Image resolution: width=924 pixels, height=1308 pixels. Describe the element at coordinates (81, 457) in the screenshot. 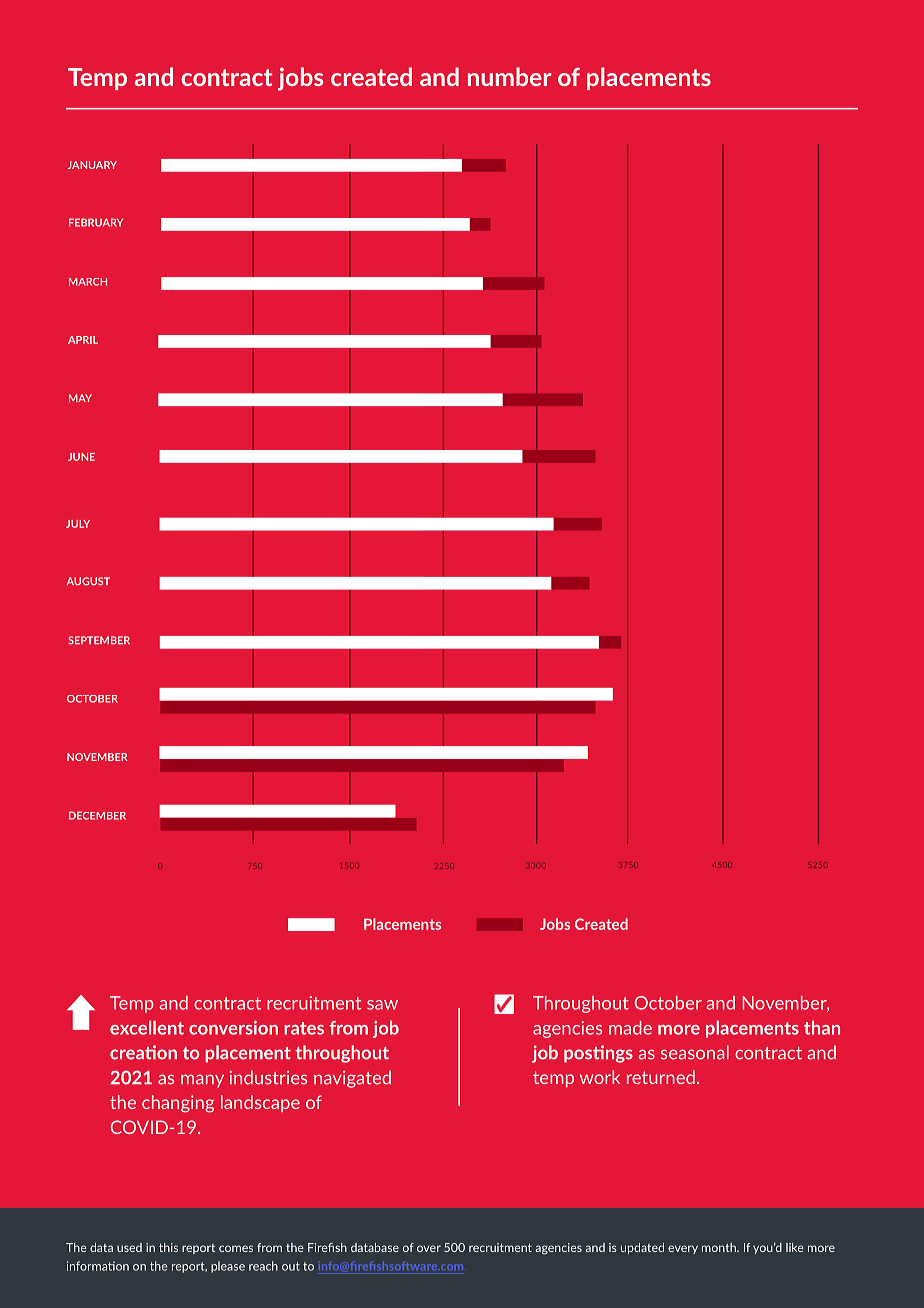

I see `JUNE` at that location.
